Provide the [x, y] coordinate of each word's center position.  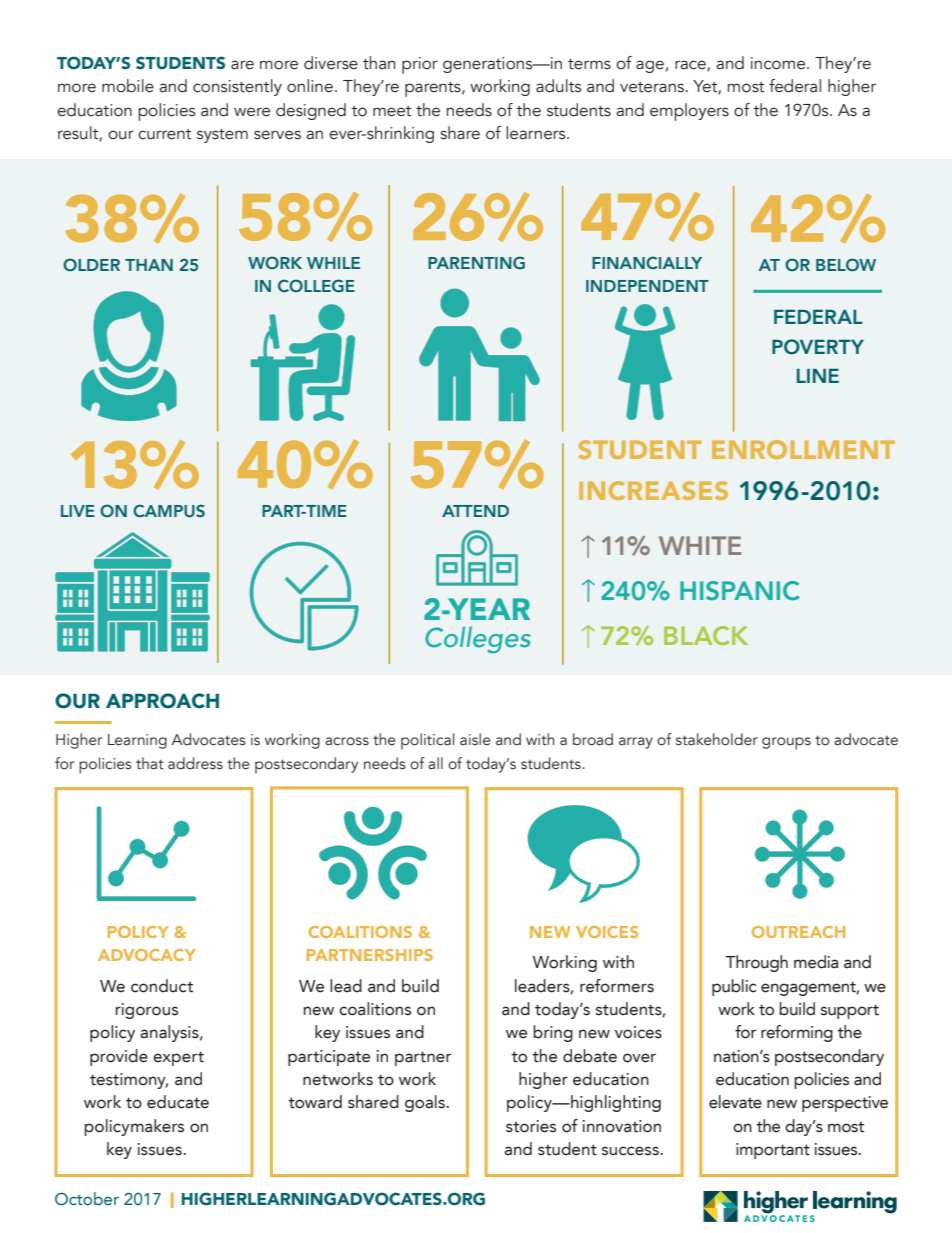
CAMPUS [169, 510]
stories [531, 1126]
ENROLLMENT [803, 449]
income [779, 63]
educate [178, 1102]
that [150, 763]
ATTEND [475, 511]
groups [786, 743]
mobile [128, 86]
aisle [475, 739]
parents [434, 89]
